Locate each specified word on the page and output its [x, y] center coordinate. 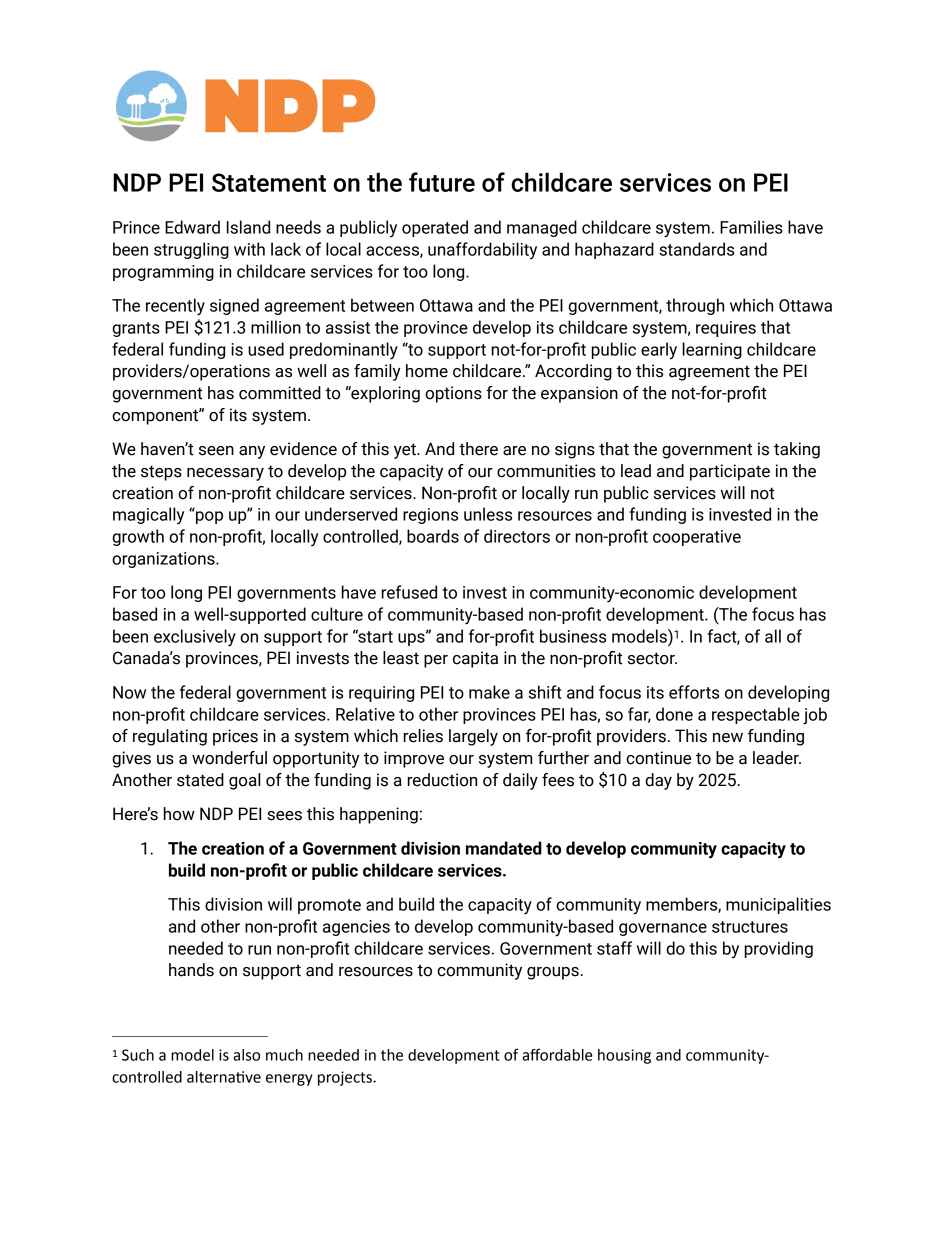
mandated [504, 848]
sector [652, 658]
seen [216, 451]
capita [475, 659]
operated [435, 228]
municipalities [778, 905]
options [453, 394]
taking [797, 450]
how [179, 814]
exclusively [195, 638]
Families [751, 227]
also [246, 1055]
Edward [192, 227]
